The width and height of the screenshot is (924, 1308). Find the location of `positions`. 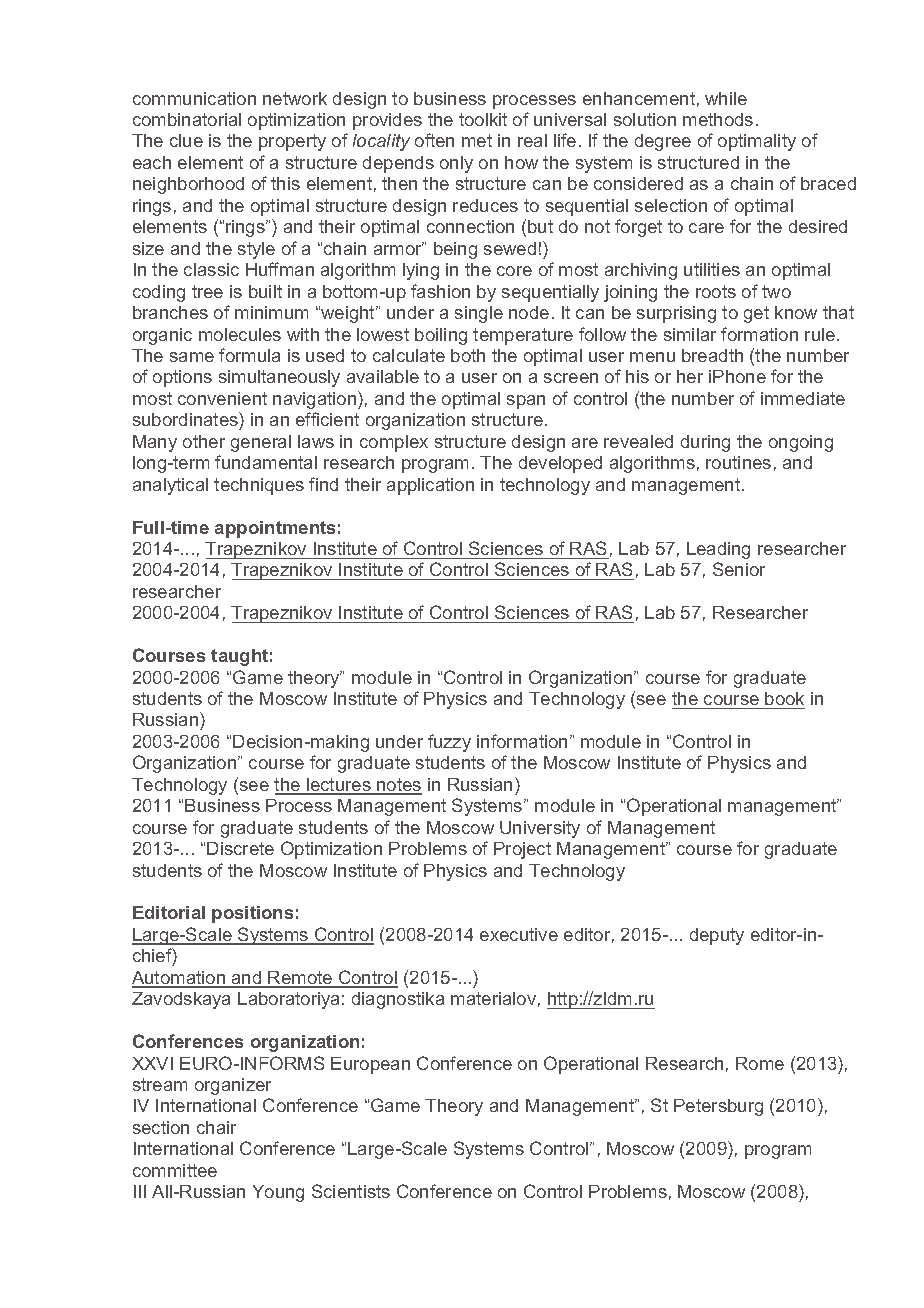

positions is located at coordinates (252, 914).
